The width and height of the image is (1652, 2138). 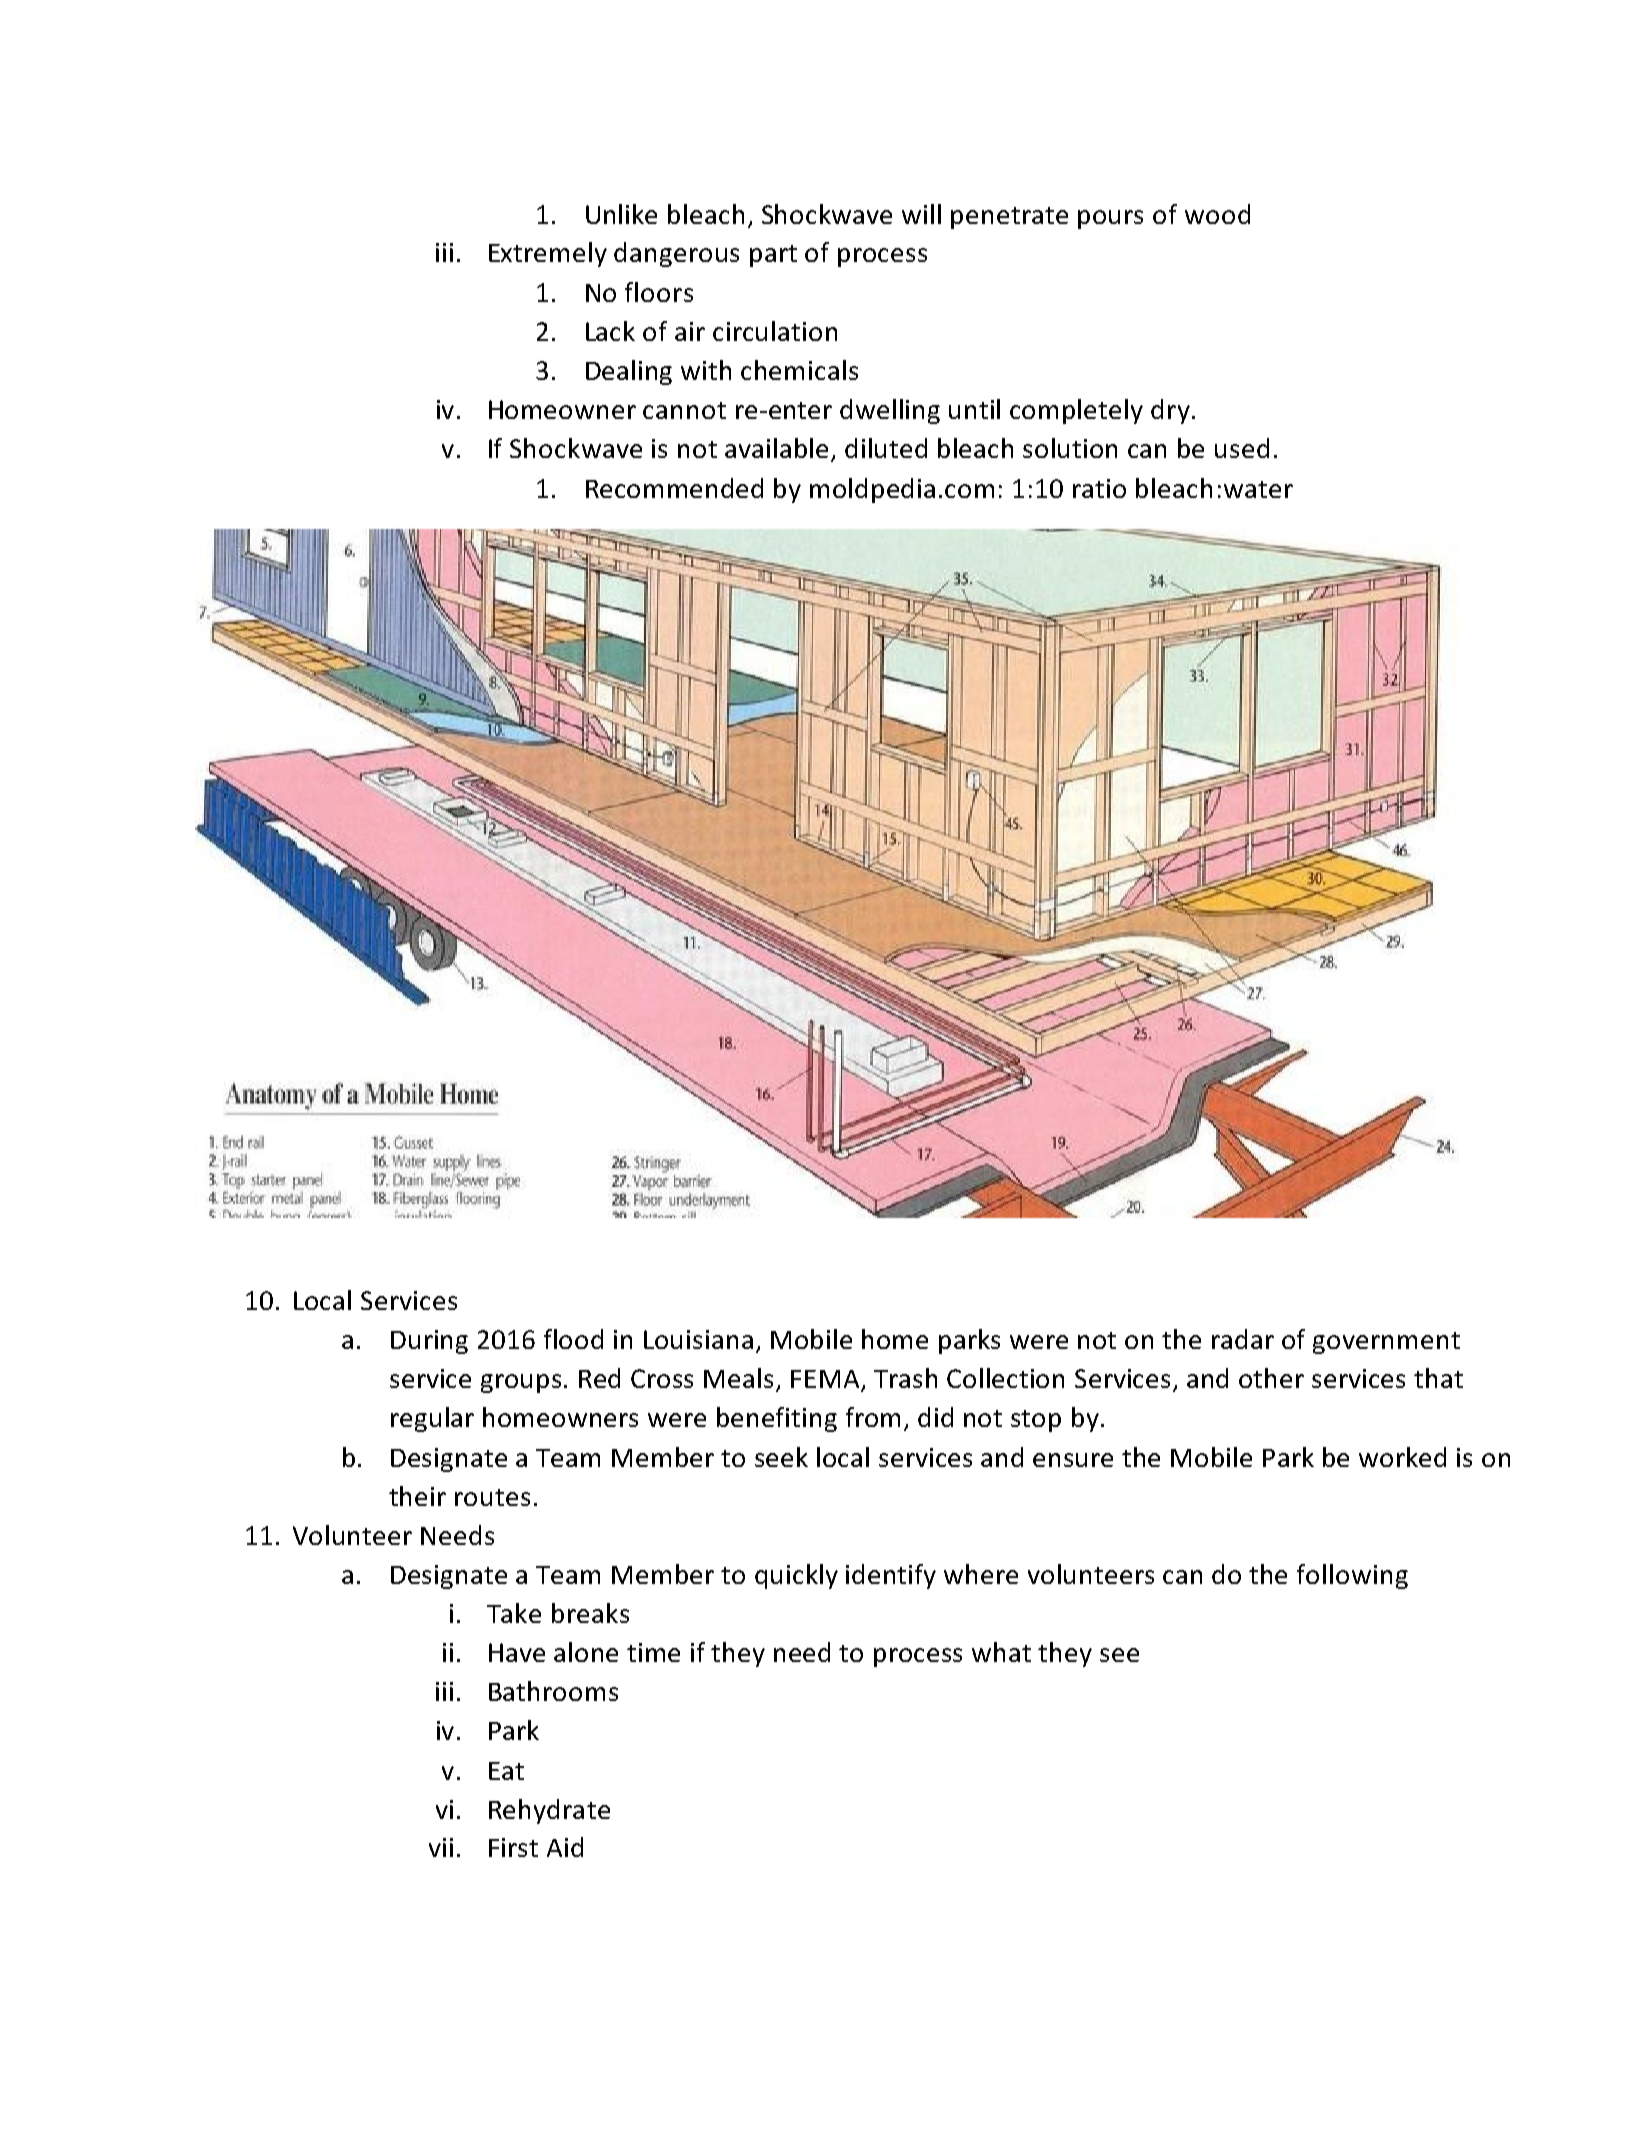 I want to click on Rehydrate, so click(x=549, y=1811).
